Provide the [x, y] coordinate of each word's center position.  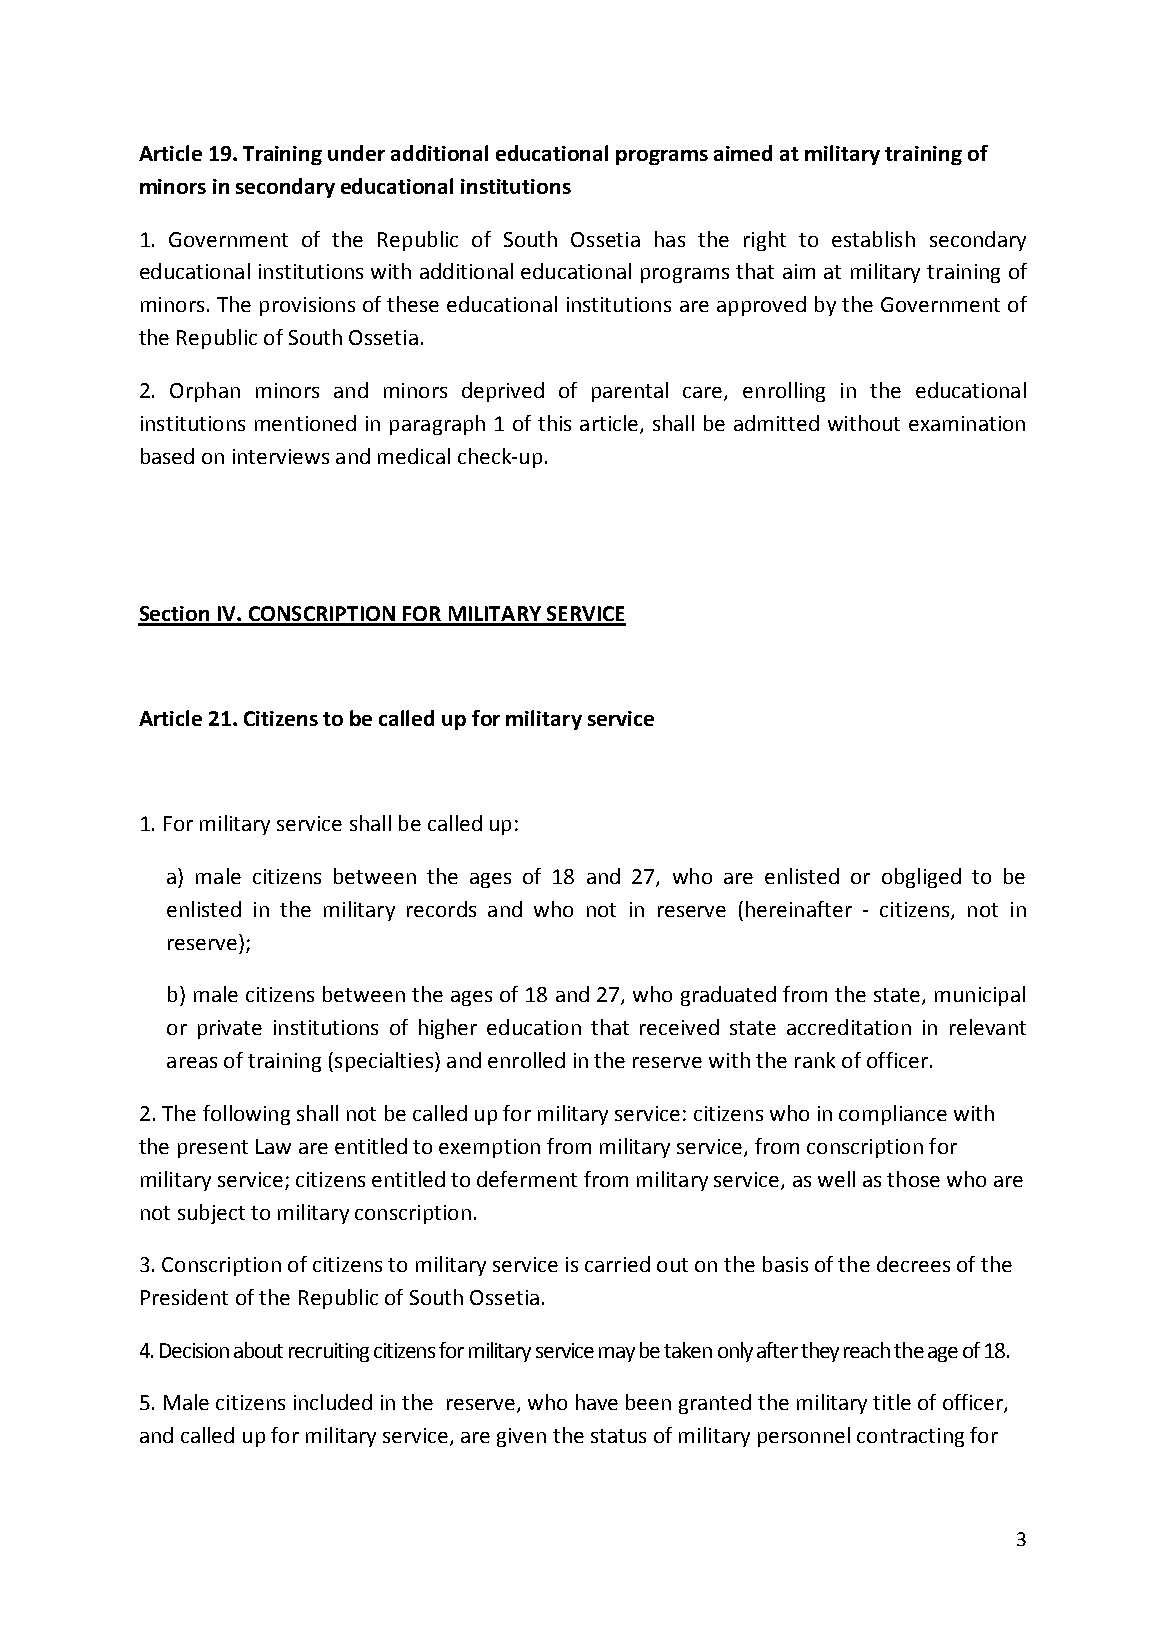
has [670, 239]
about [258, 1350]
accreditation [849, 1027]
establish [873, 239]
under [356, 153]
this [554, 423]
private [230, 1029]
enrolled [526, 1060]
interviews [281, 456]
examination [967, 423]
